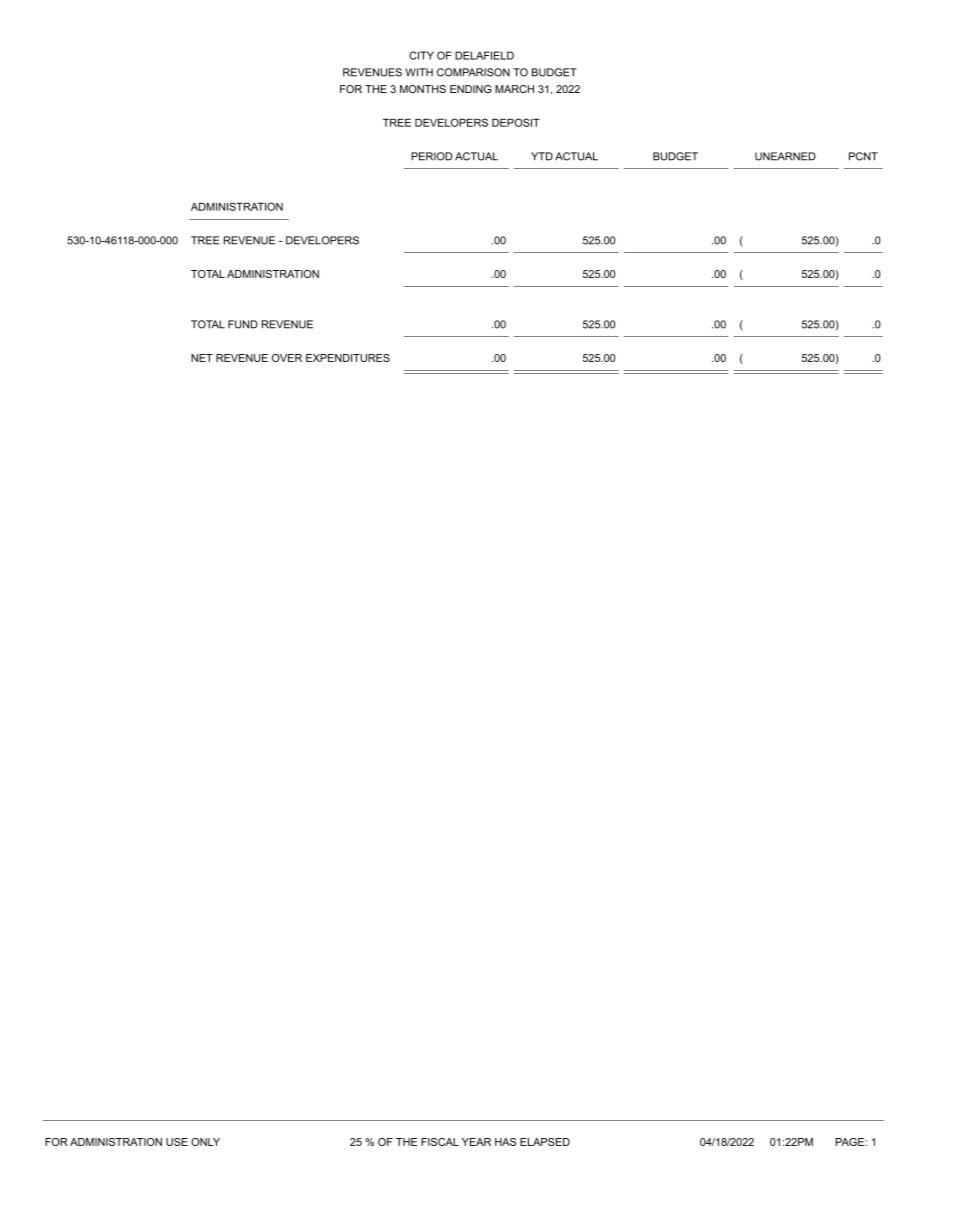 This document has height=1232, width=953. Describe the element at coordinates (243, 324) in the document. I see `FUND` at that location.
